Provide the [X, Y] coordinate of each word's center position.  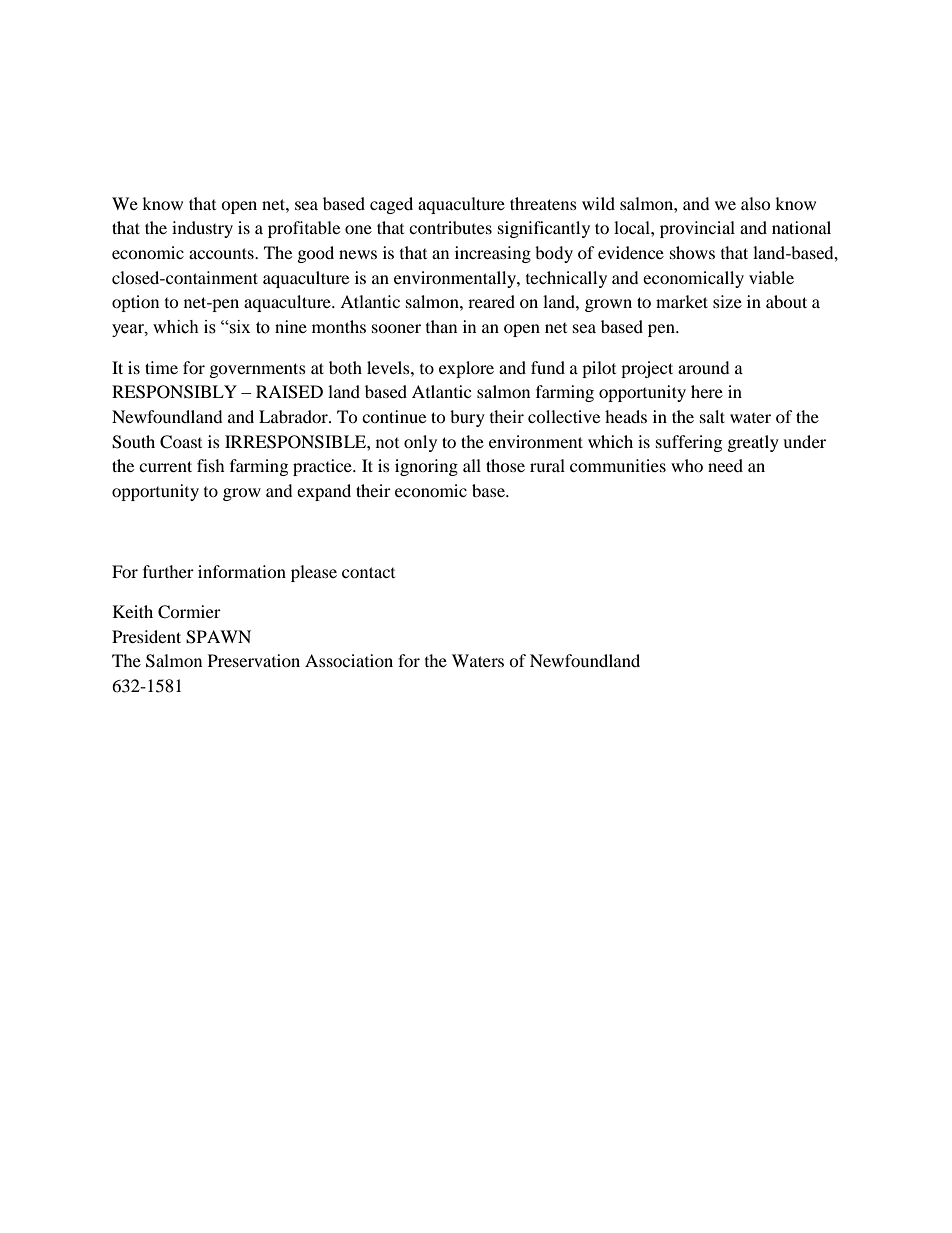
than [441, 326]
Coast [181, 442]
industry [202, 229]
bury [467, 418]
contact [368, 572]
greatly [753, 443]
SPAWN [218, 637]
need [725, 465]
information [242, 571]
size [727, 301]
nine [291, 326]
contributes [450, 227]
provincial [697, 229]
